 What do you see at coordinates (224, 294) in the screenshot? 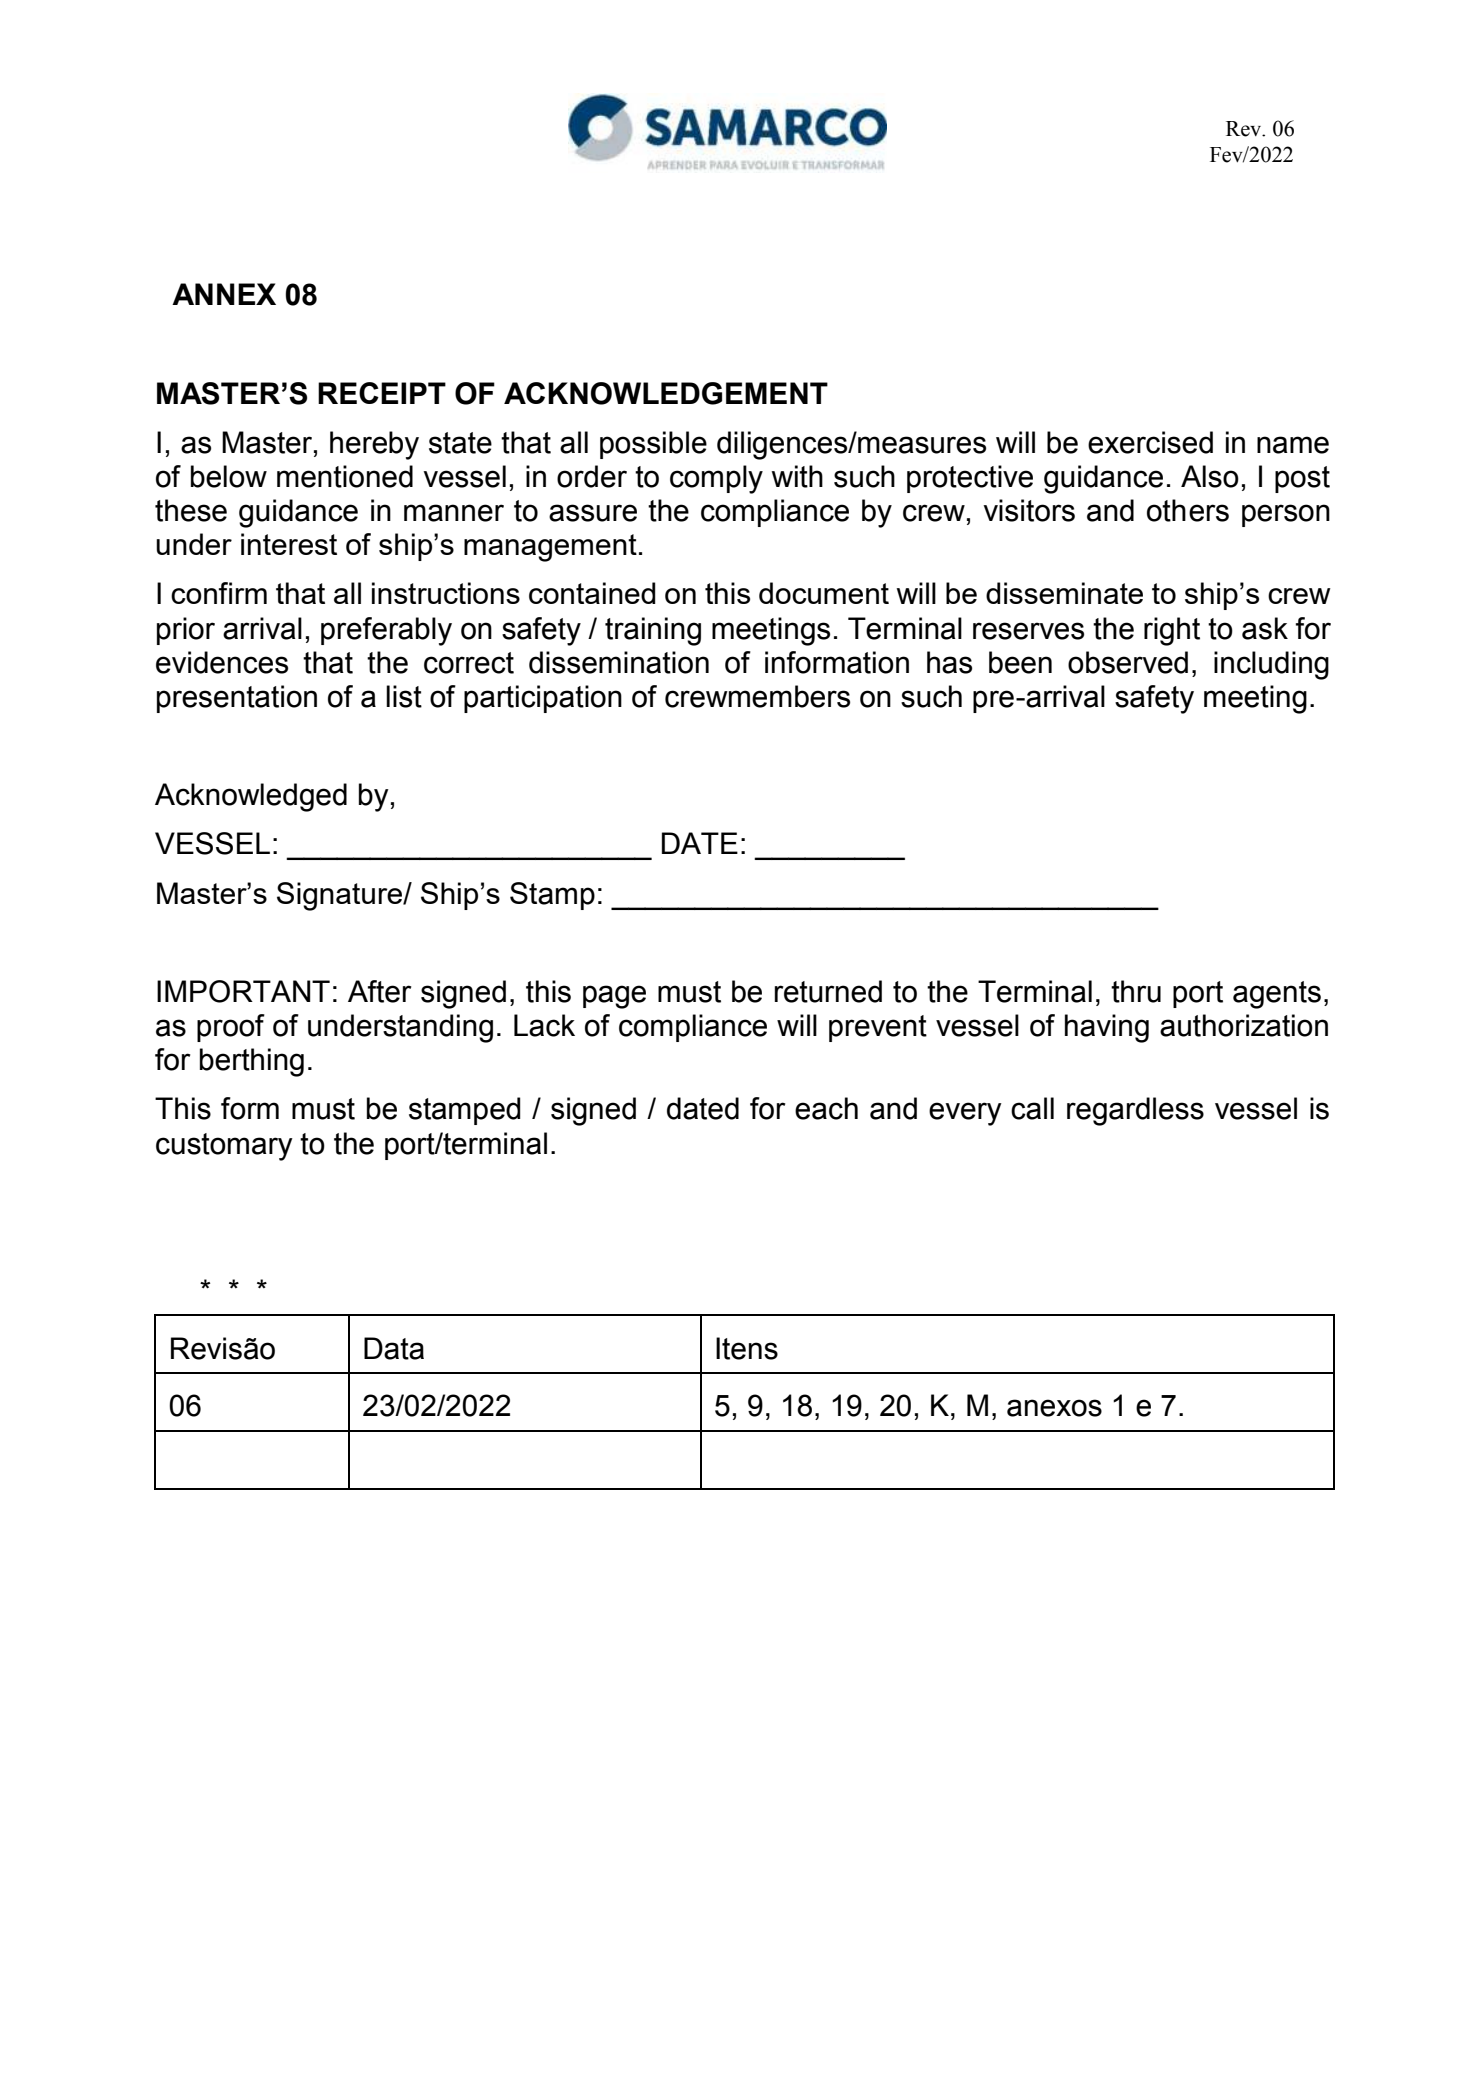
I see `ANNEX` at bounding box center [224, 294].
